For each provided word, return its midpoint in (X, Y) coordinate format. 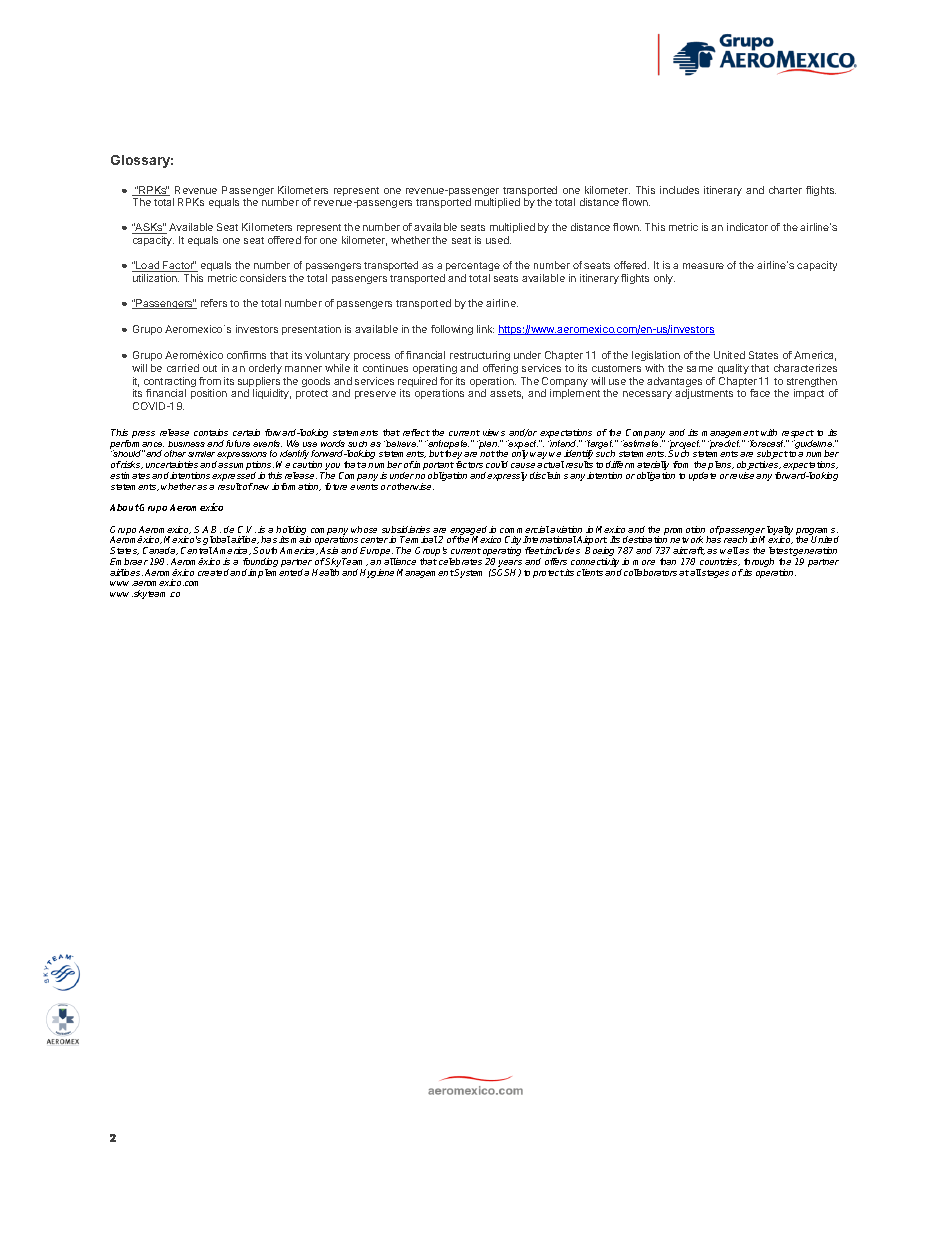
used (498, 240)
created (214, 572)
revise (743, 475)
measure (703, 266)
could (497, 464)
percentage (473, 266)
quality (733, 369)
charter (785, 190)
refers (214, 303)
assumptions (246, 467)
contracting (170, 383)
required (417, 383)
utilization (156, 278)
